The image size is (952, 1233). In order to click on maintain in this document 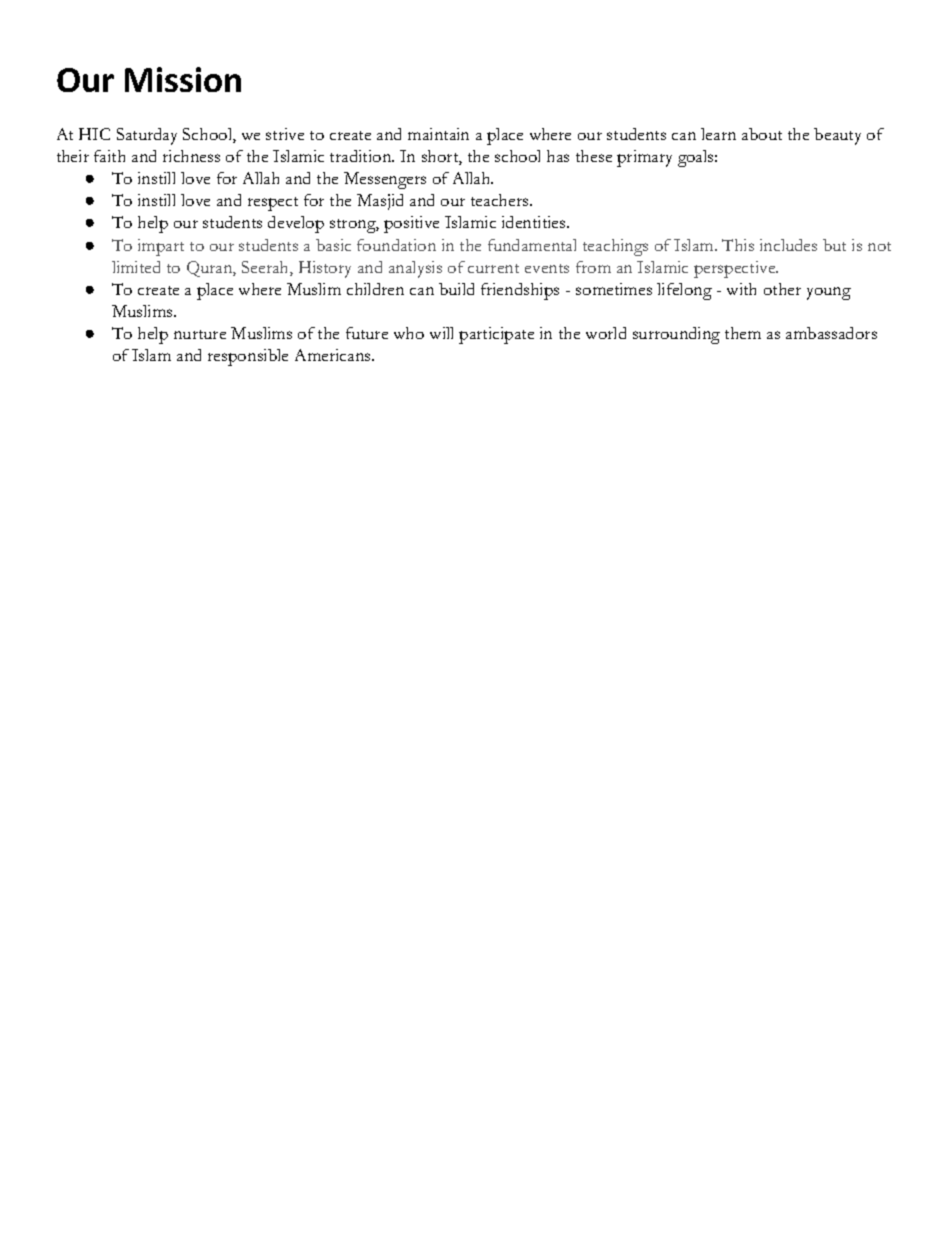, I will do `click(438, 134)`.
